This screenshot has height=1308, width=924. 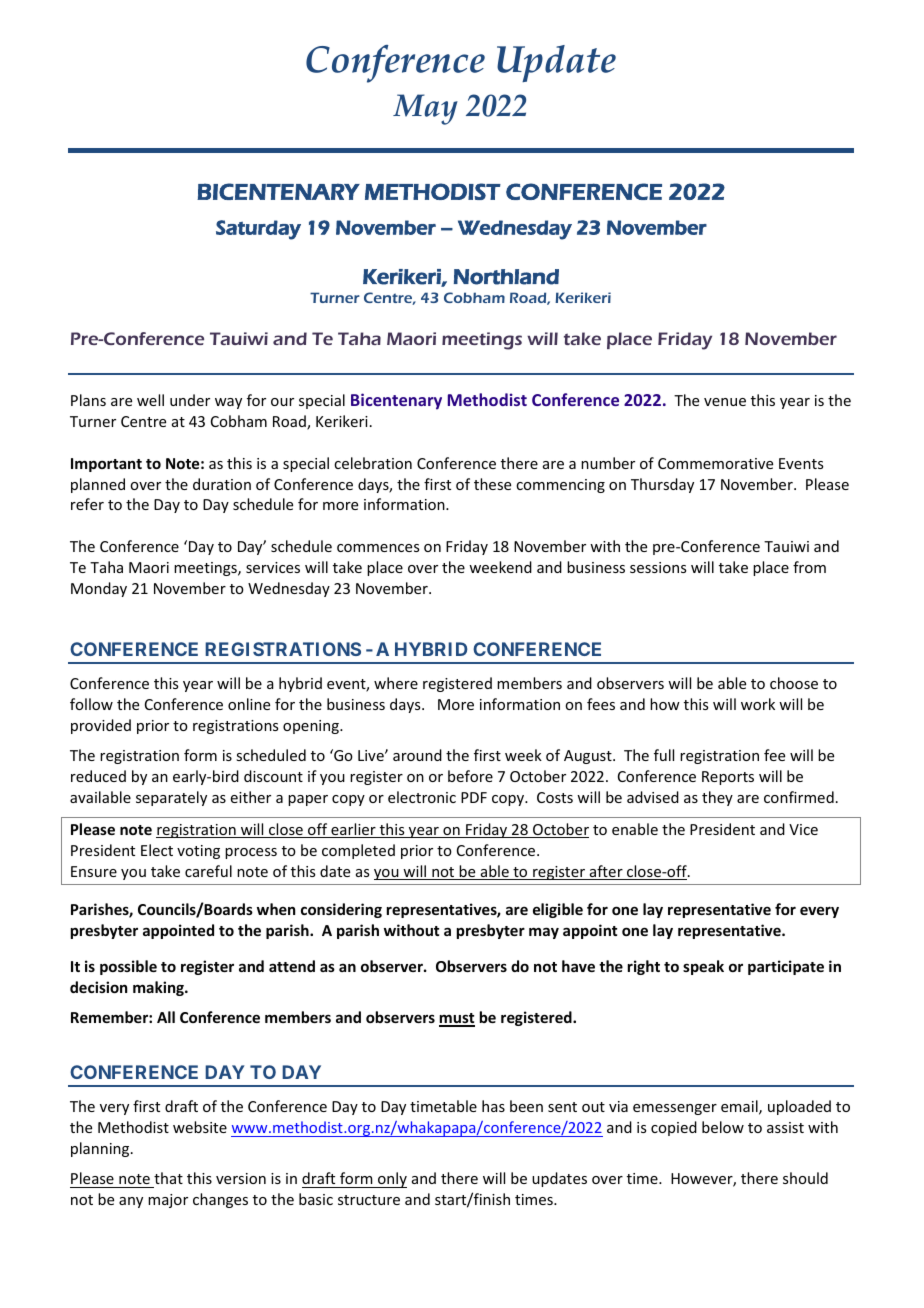 What do you see at coordinates (725, 402) in the screenshot?
I see `venue` at bounding box center [725, 402].
